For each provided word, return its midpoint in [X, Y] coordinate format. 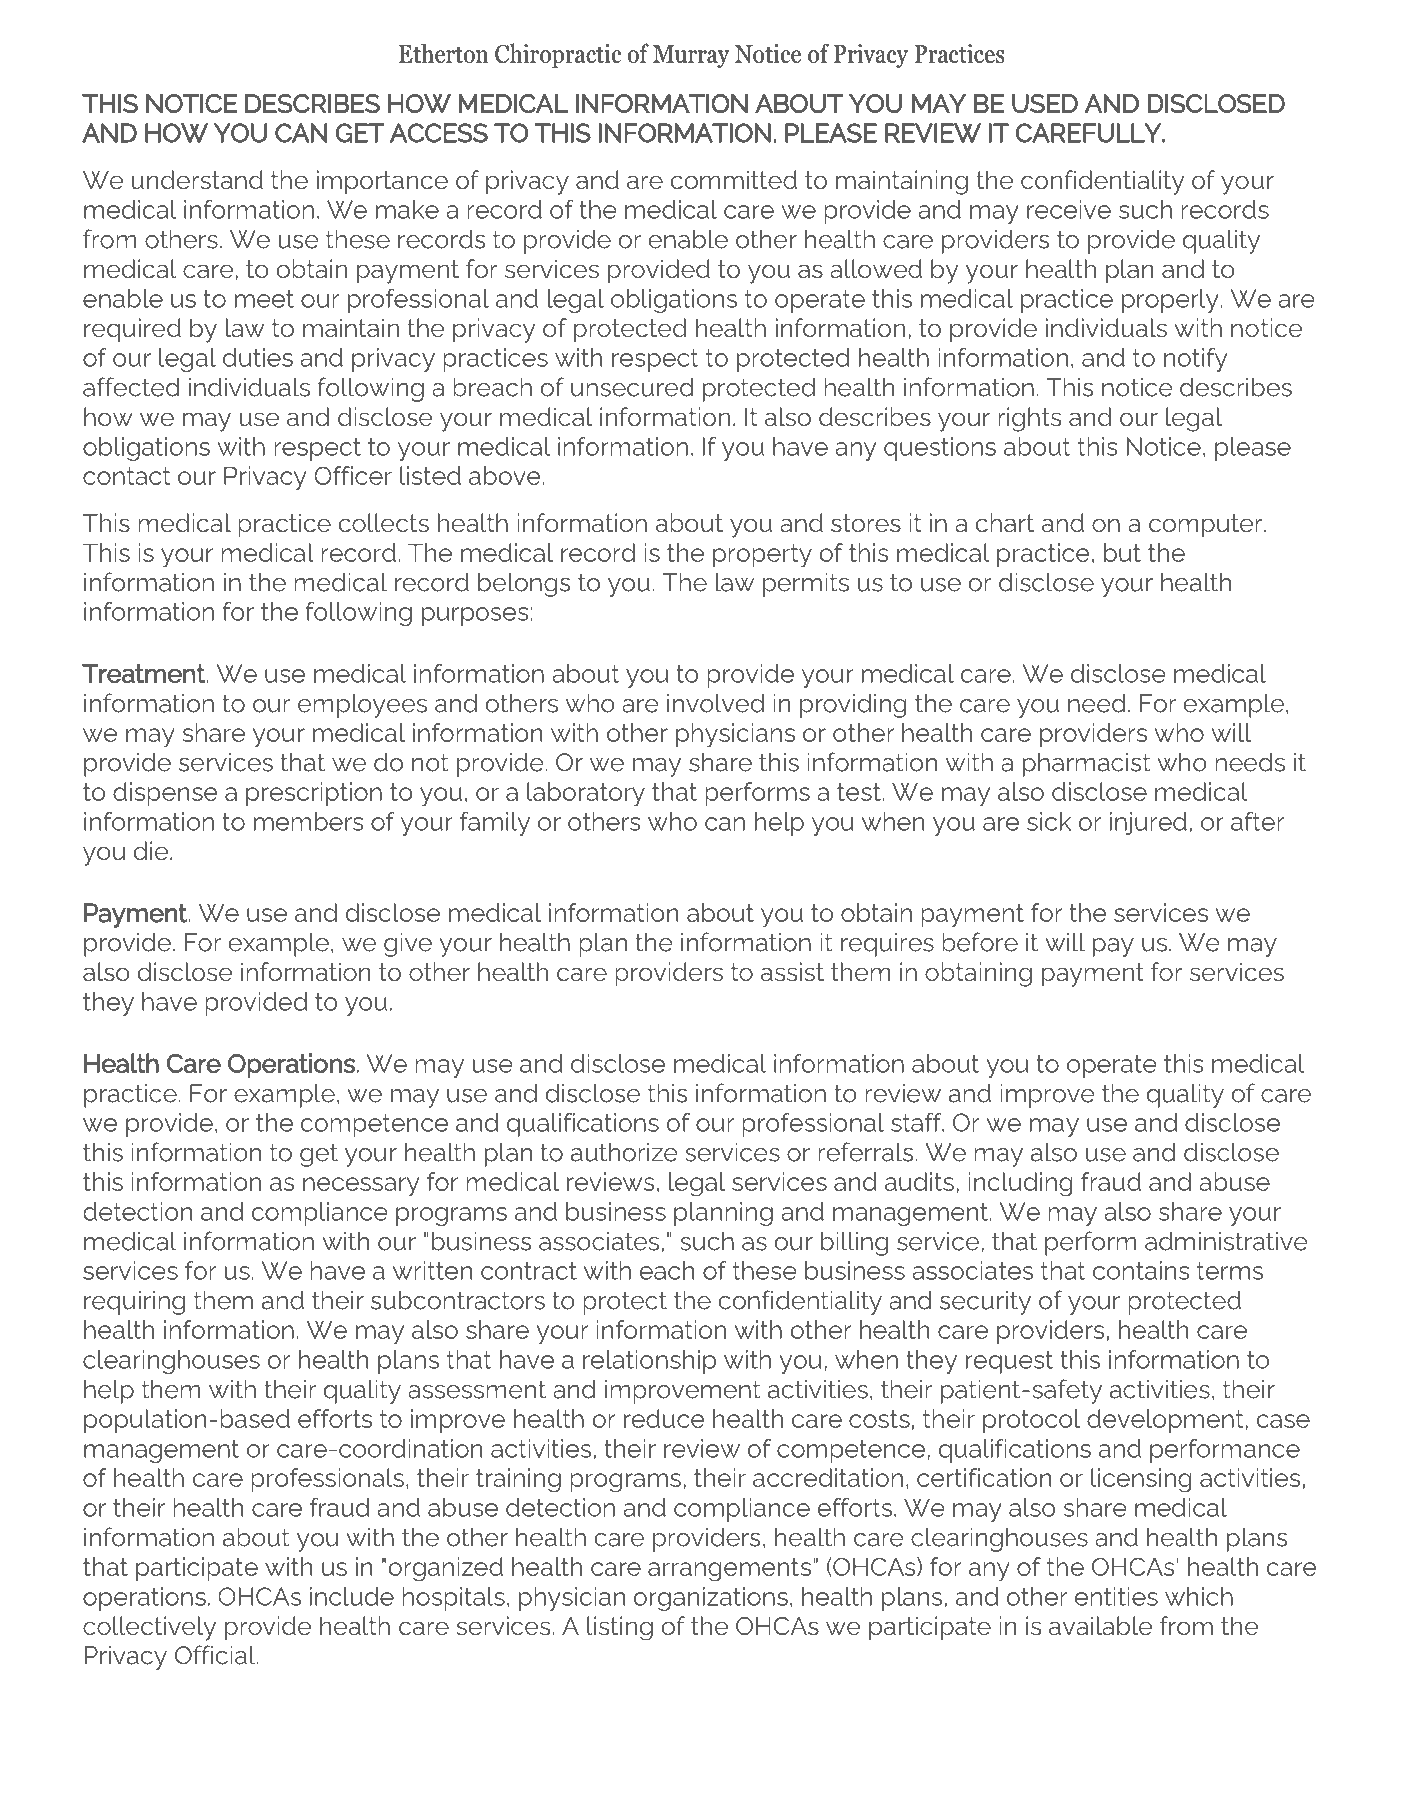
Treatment [144, 673]
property [762, 555]
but [1122, 552]
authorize [624, 1152]
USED [1045, 103]
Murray [691, 57]
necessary [361, 1186]
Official [216, 1655]
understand [197, 179]
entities [1116, 1596]
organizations [711, 1599]
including [1020, 1184]
